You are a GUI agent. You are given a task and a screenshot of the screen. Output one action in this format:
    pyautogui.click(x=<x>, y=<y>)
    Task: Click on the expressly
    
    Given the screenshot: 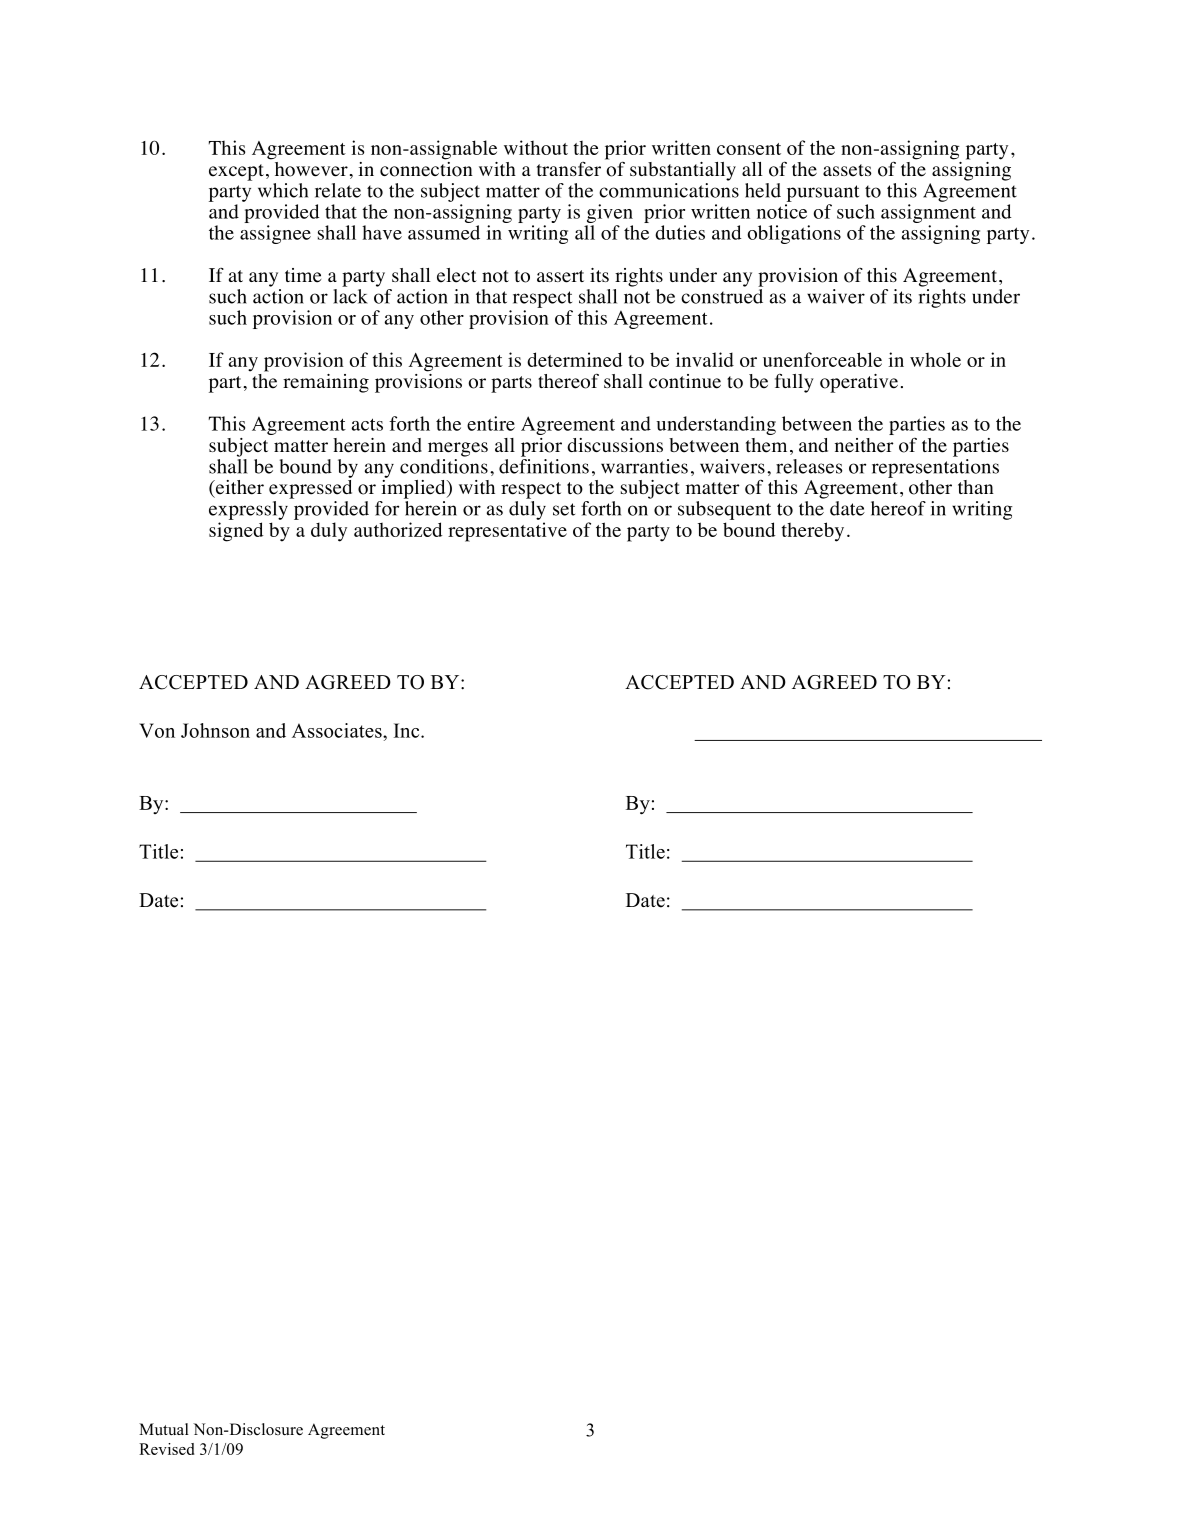 What is the action you would take?
    pyautogui.click(x=248, y=510)
